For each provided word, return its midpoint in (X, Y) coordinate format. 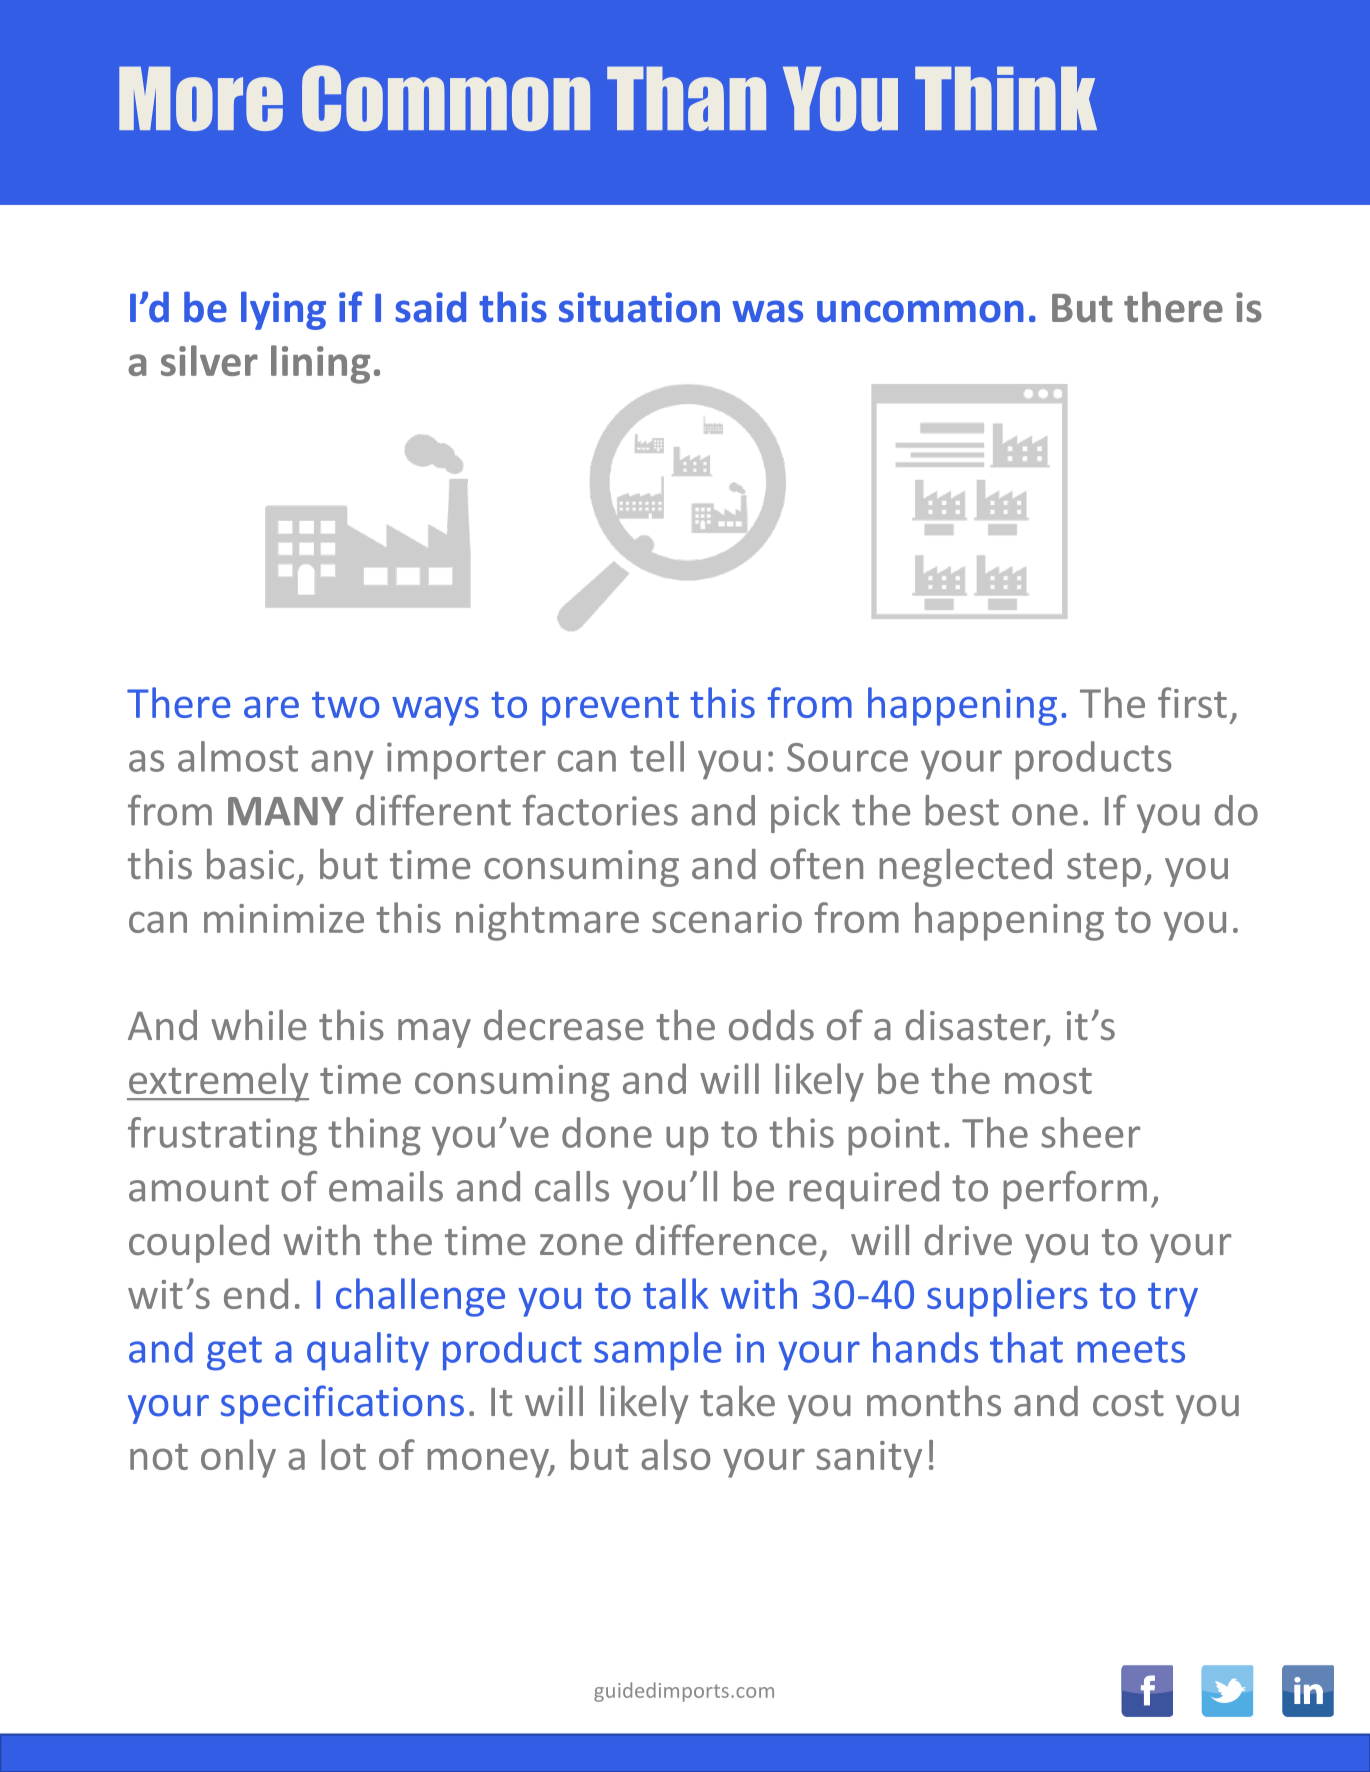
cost (1128, 1403)
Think (1006, 98)
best (962, 810)
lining (320, 364)
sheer (1090, 1132)
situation (639, 307)
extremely (218, 1082)
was (767, 311)
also (675, 1454)
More (201, 99)
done (607, 1132)
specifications (342, 1404)
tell (657, 756)
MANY (286, 811)
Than (686, 99)
